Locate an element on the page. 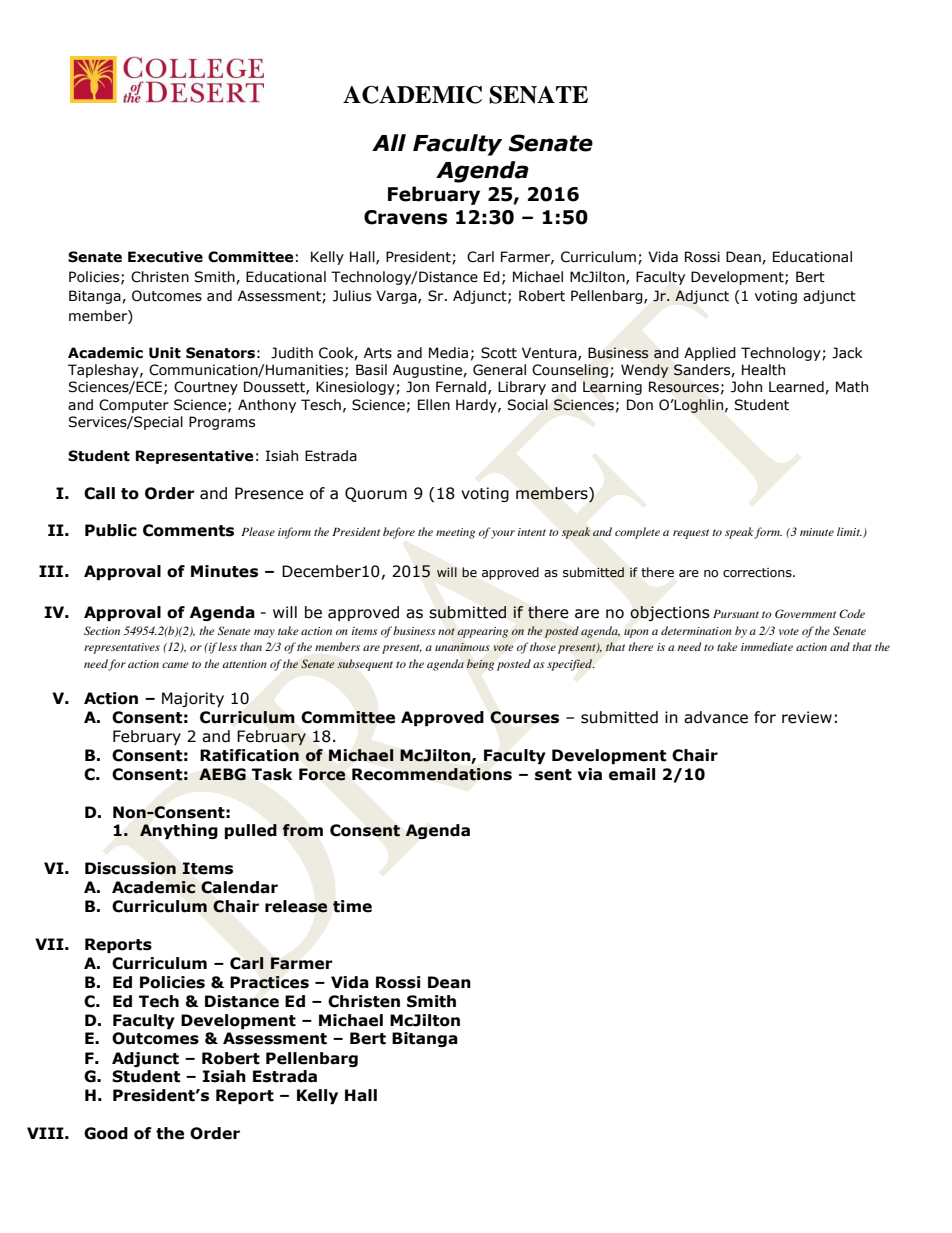 This page has height=1233, width=952. Majority is located at coordinates (193, 699).
